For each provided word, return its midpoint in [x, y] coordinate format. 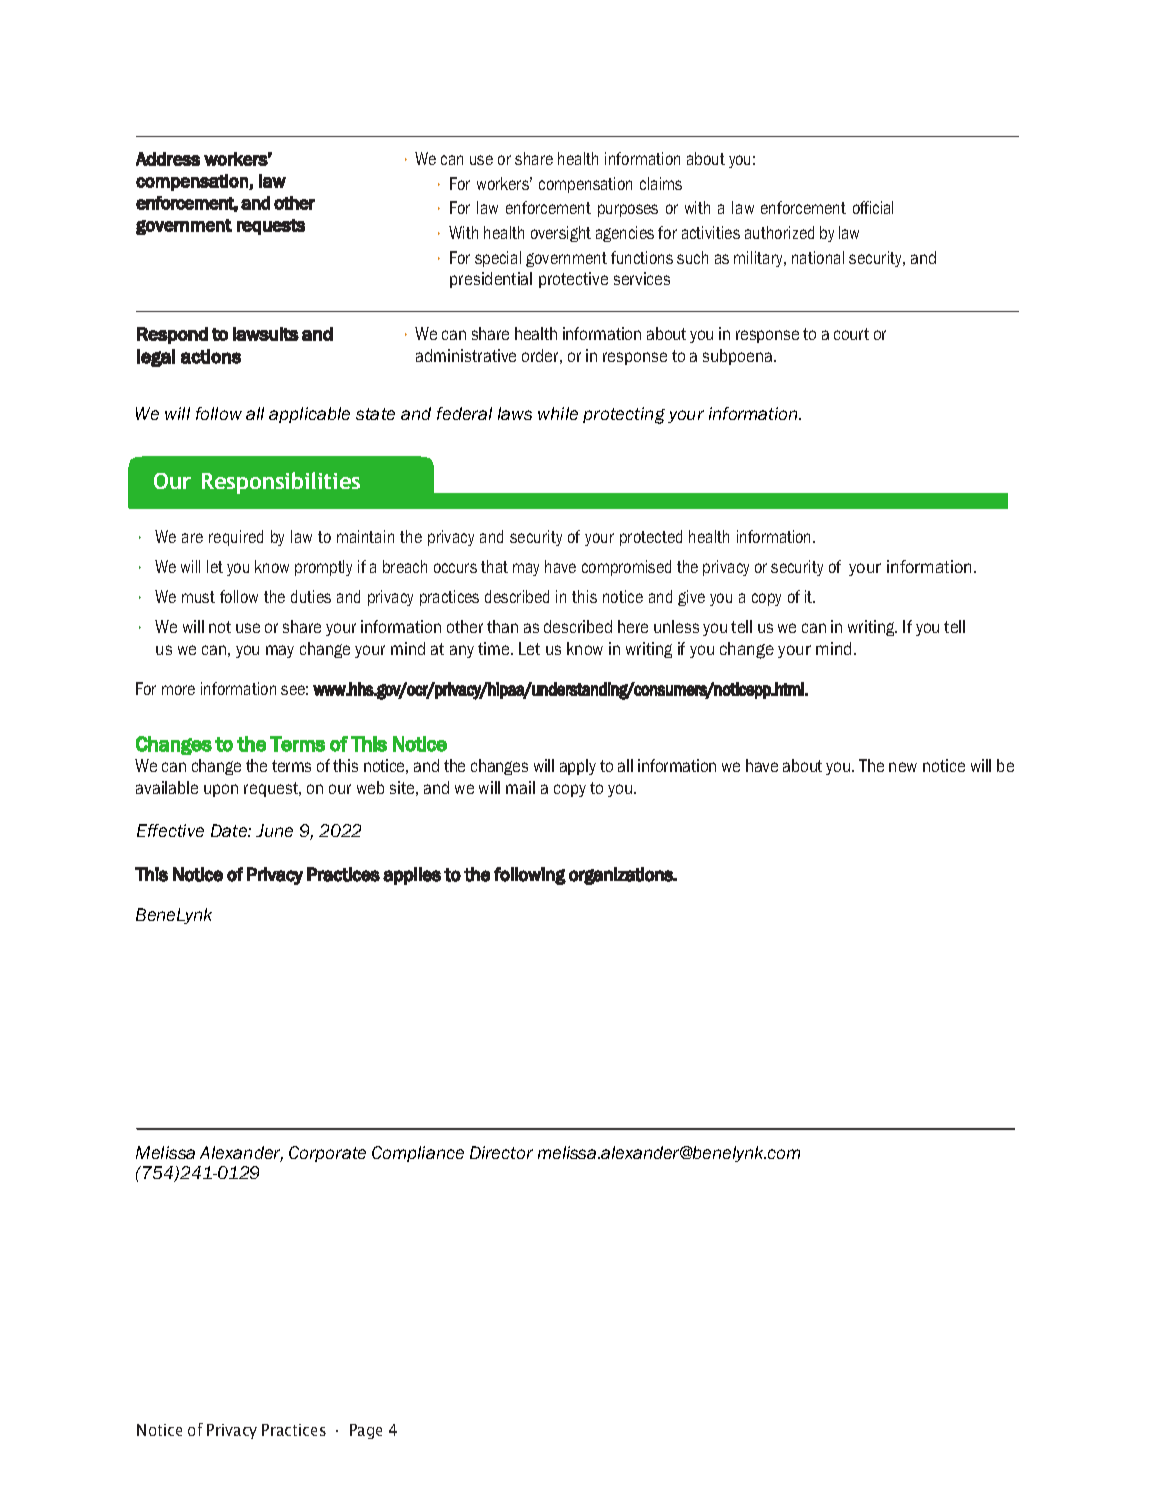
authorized [779, 232]
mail [520, 787]
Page [366, 1431]
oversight [561, 234]
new [903, 767]
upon [221, 790]
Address [168, 159]
